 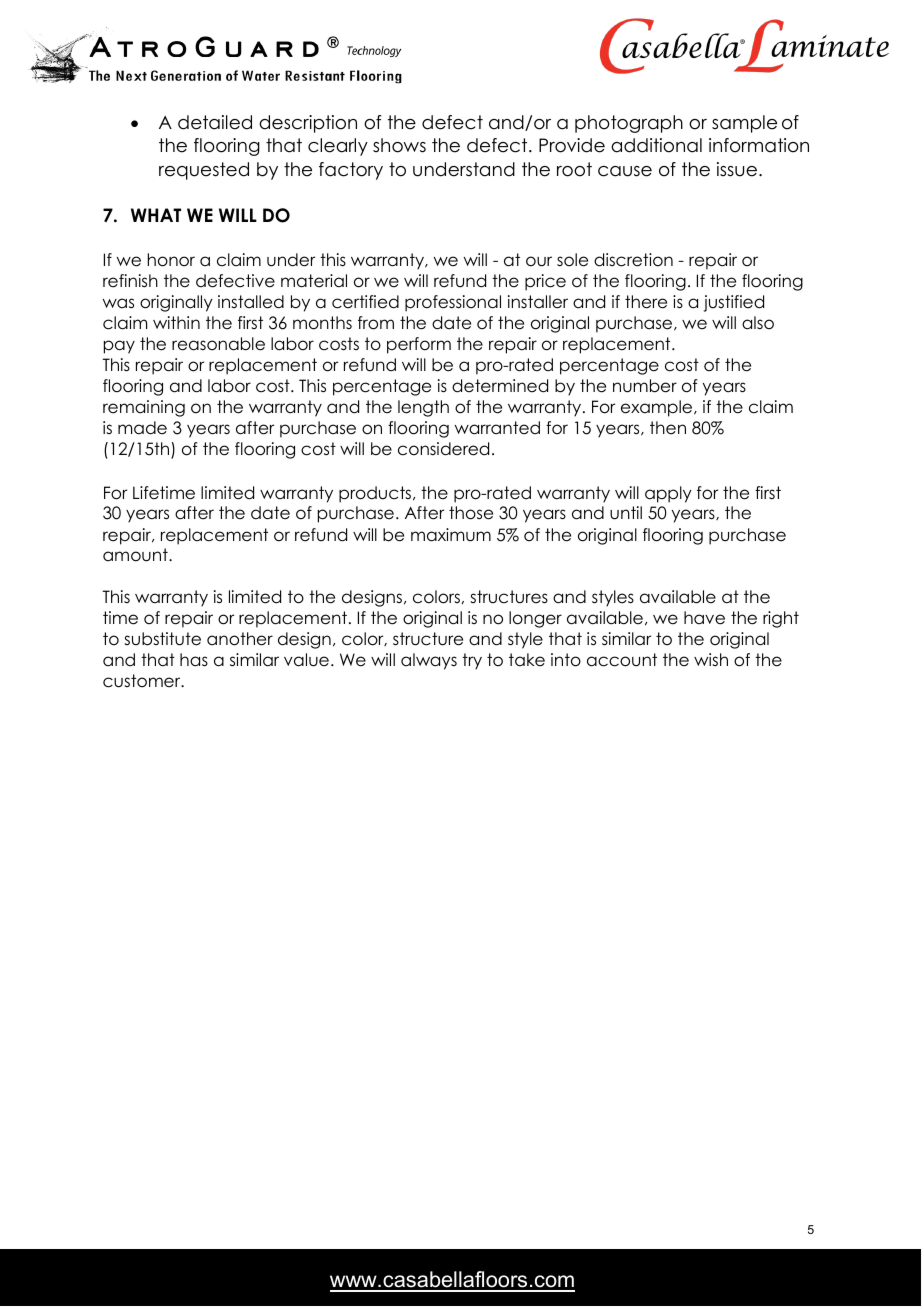 What do you see at coordinates (215, 122) in the screenshot?
I see `detailed` at bounding box center [215, 122].
